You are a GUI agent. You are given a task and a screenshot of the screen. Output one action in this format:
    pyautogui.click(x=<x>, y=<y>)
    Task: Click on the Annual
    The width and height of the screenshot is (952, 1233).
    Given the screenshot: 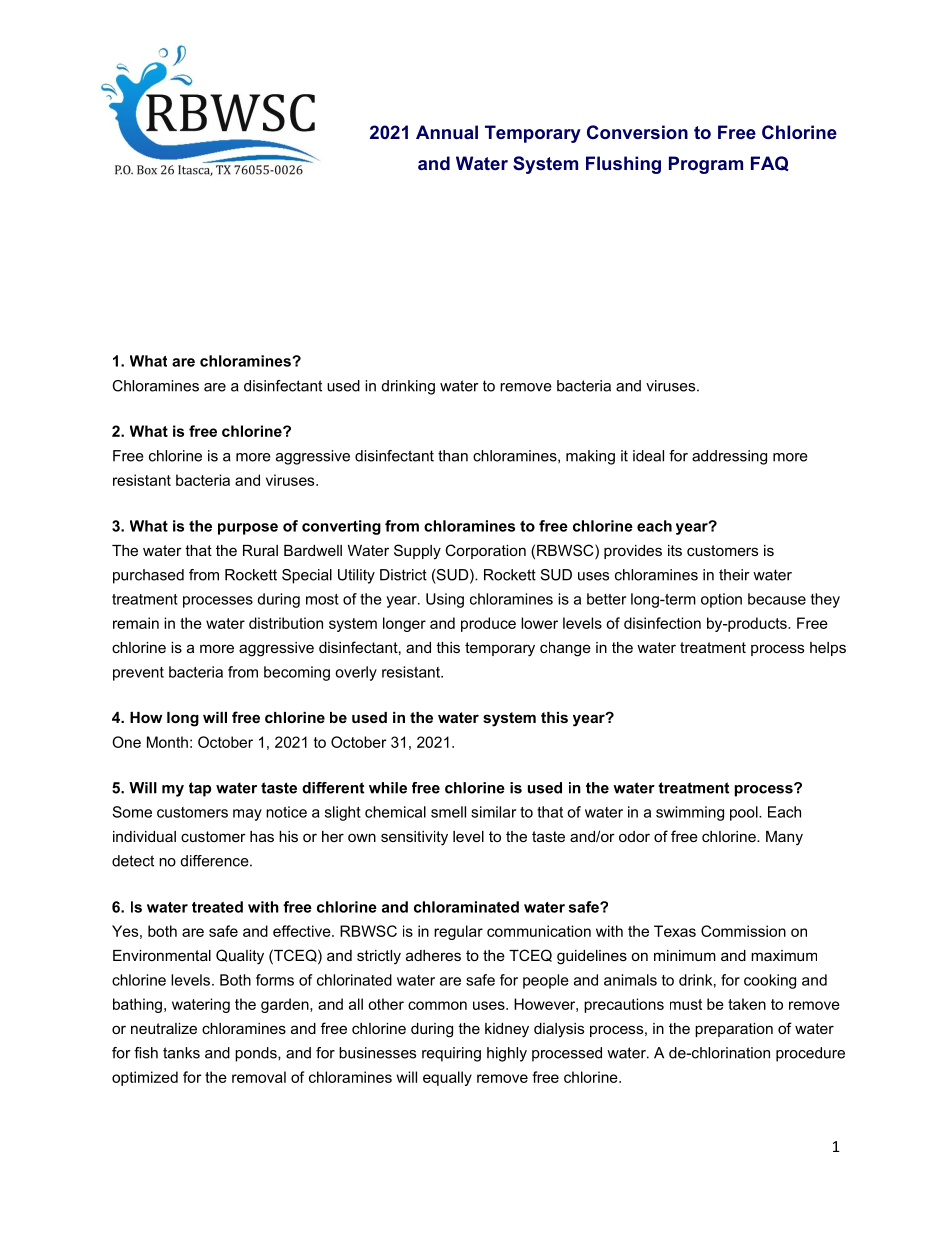 What is the action you would take?
    pyautogui.click(x=447, y=132)
